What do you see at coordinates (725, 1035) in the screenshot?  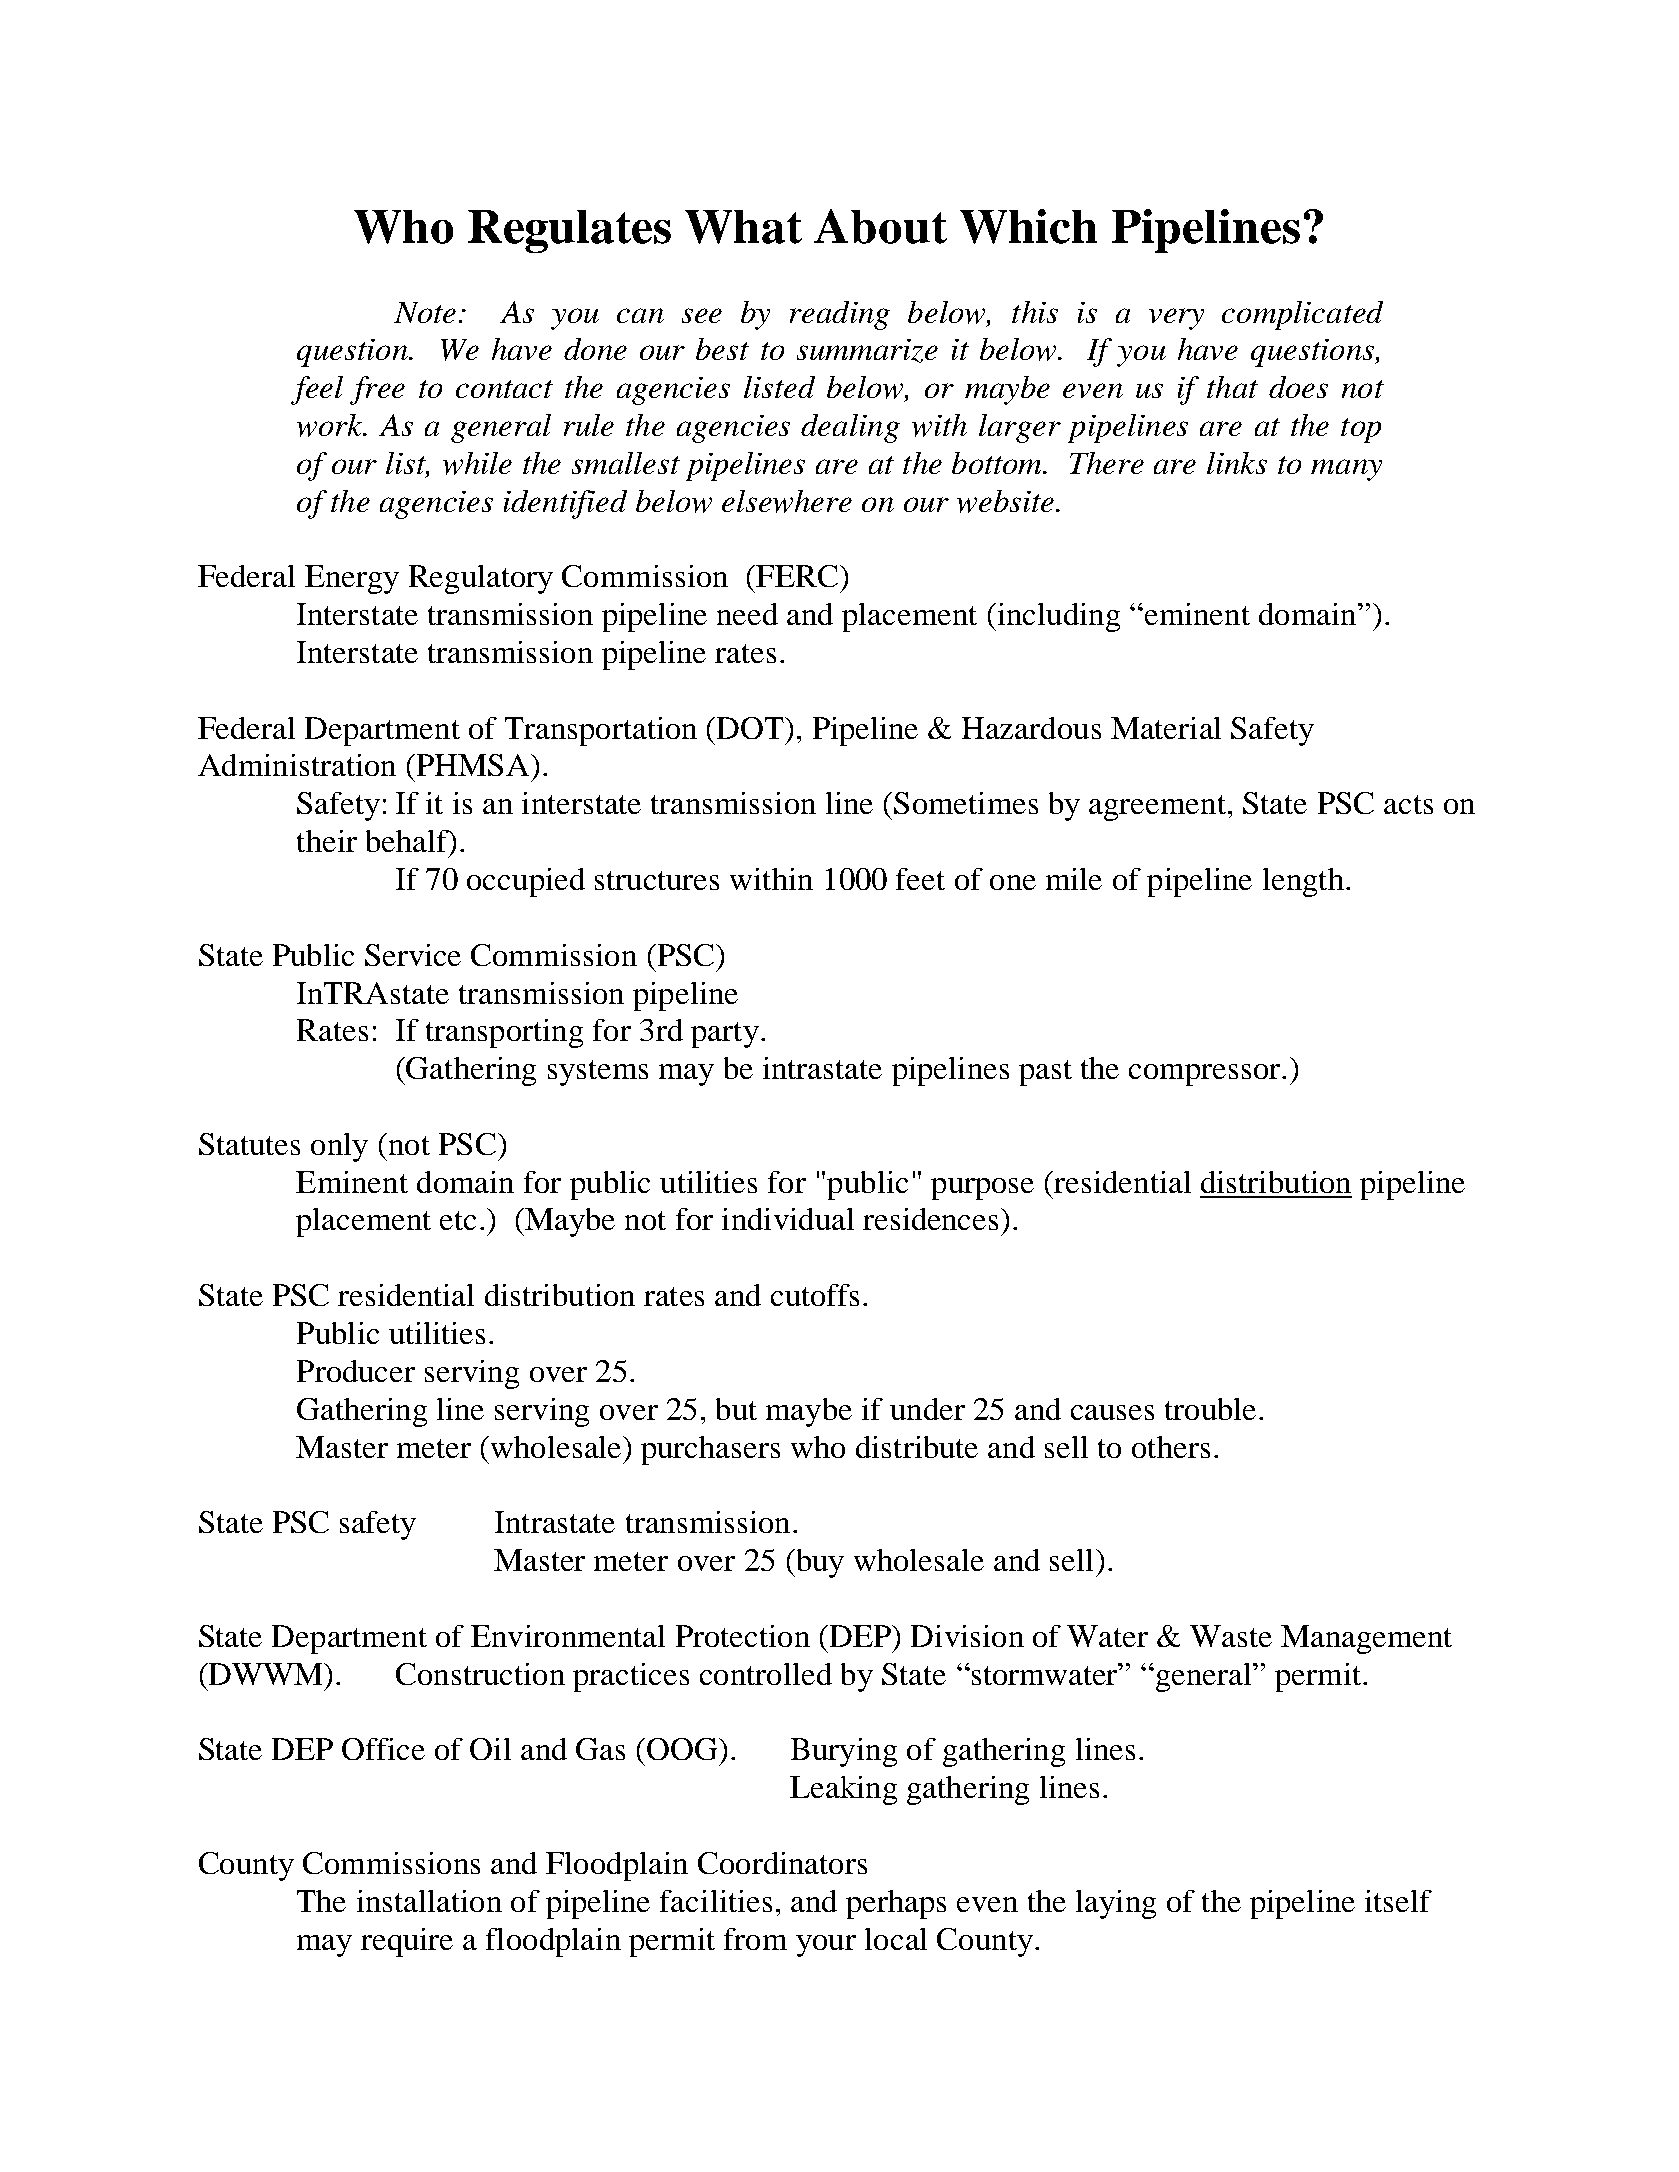 I see `party` at bounding box center [725, 1035].
